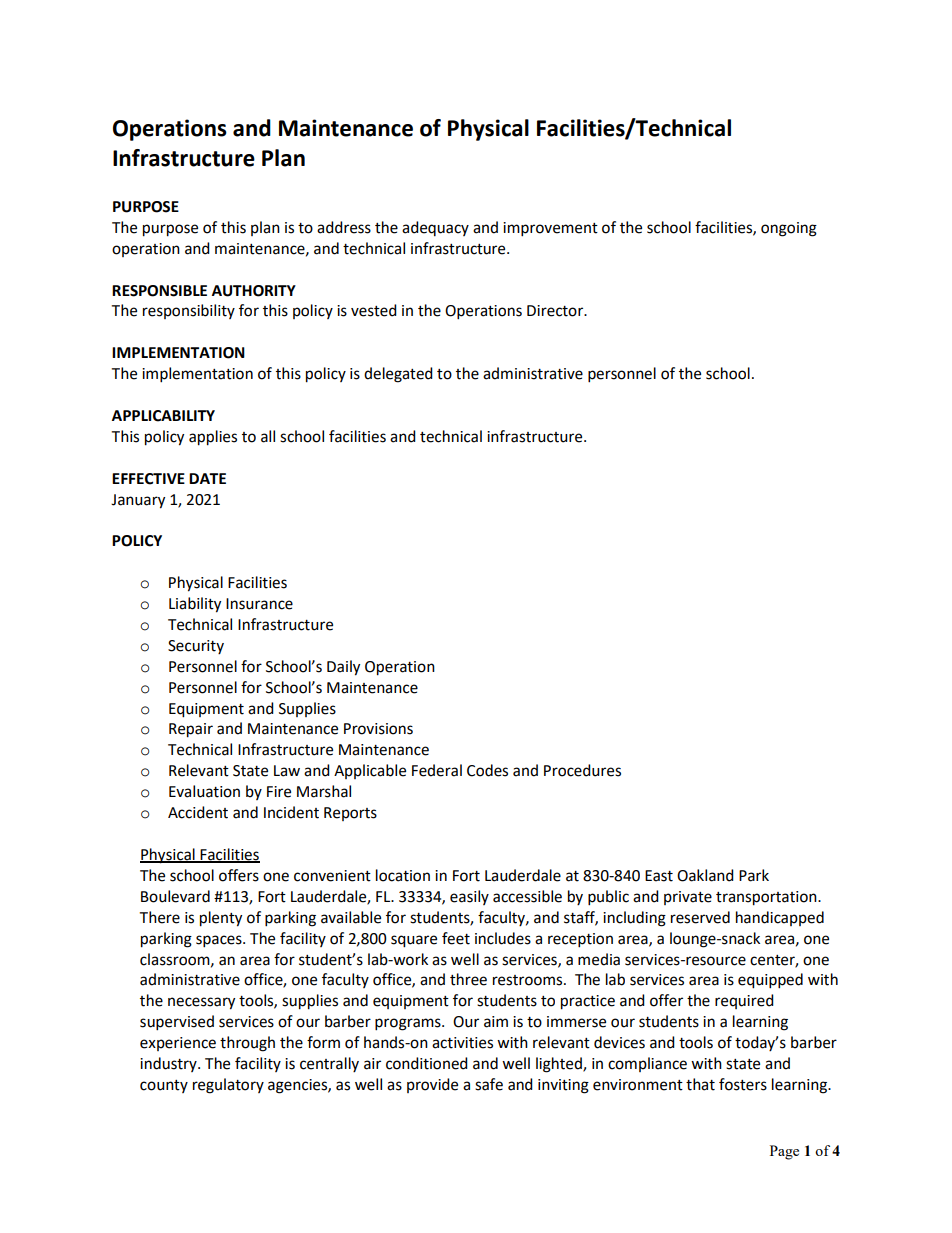 Image resolution: width=952 pixels, height=1233 pixels. Describe the element at coordinates (254, 291) in the image. I see `AUTHORITY` at that location.
